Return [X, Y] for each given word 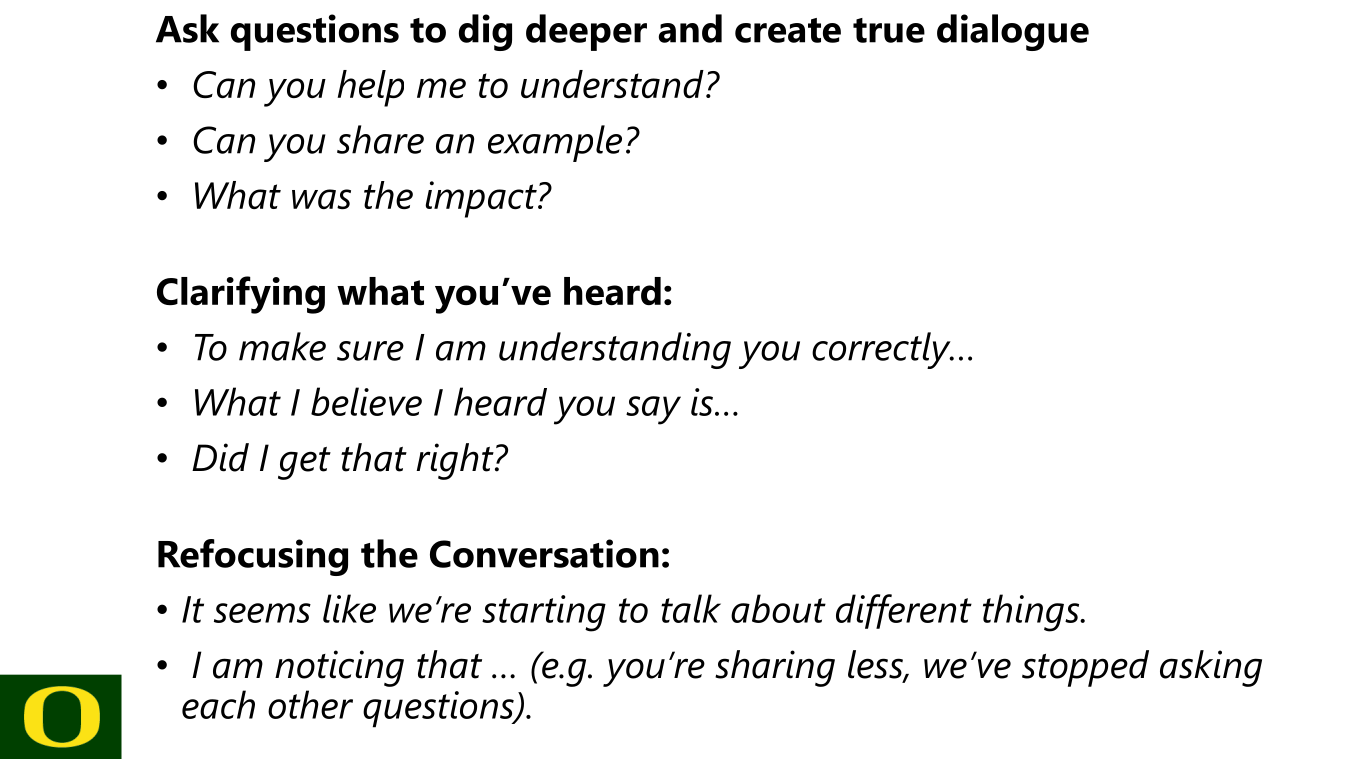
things [1032, 613]
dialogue [1013, 32]
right [456, 461]
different [904, 611]
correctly [882, 350]
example [555, 143]
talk [691, 608]
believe [366, 401]
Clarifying [241, 295]
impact [482, 199]
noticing [339, 668]
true [889, 30]
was [321, 199]
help [370, 88]
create [788, 30]
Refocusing [253, 557]
